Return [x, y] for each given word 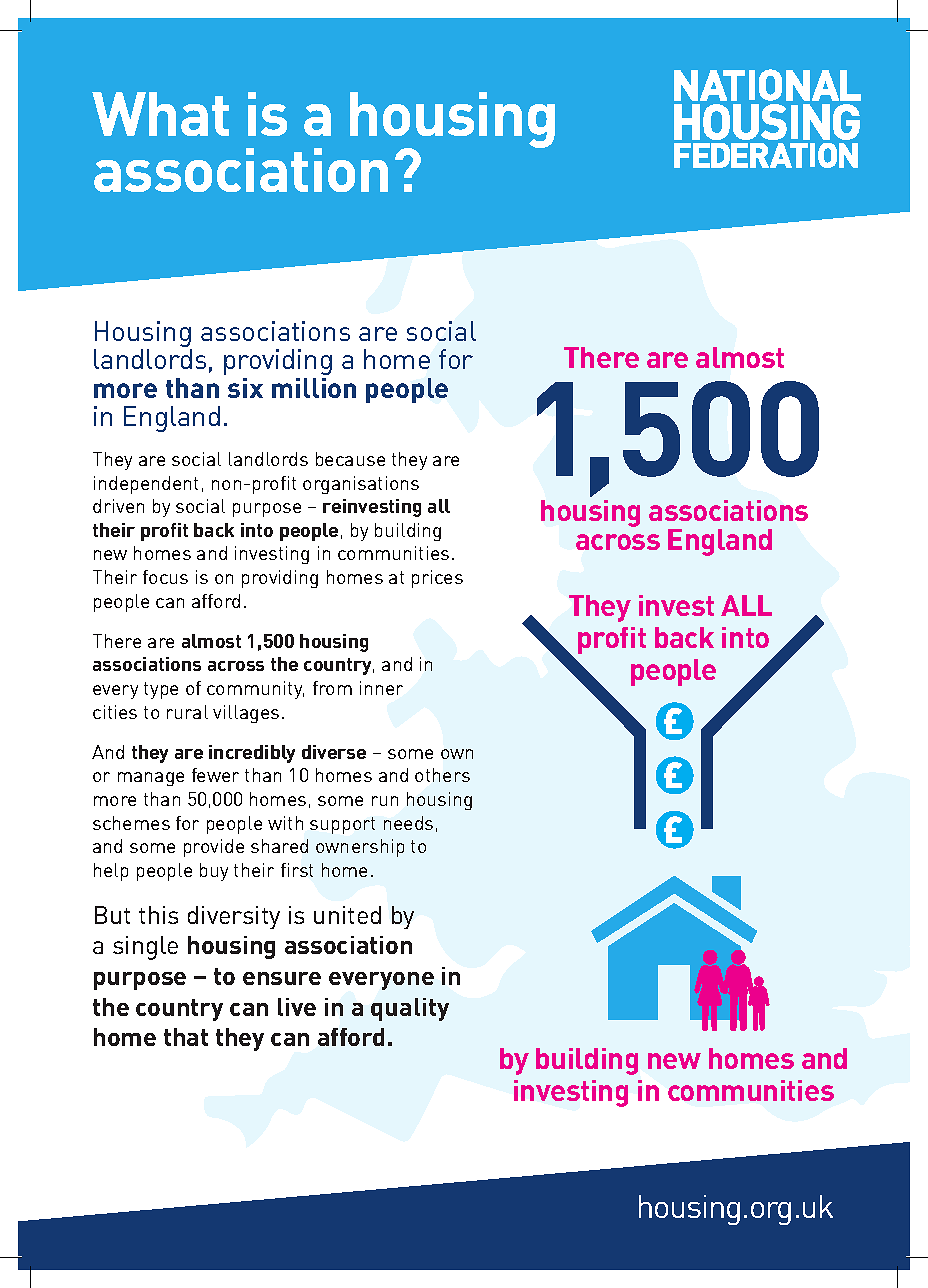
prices [437, 579]
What [160, 114]
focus [165, 577]
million [314, 388]
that [186, 1037]
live [297, 1007]
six [245, 388]
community [255, 690]
